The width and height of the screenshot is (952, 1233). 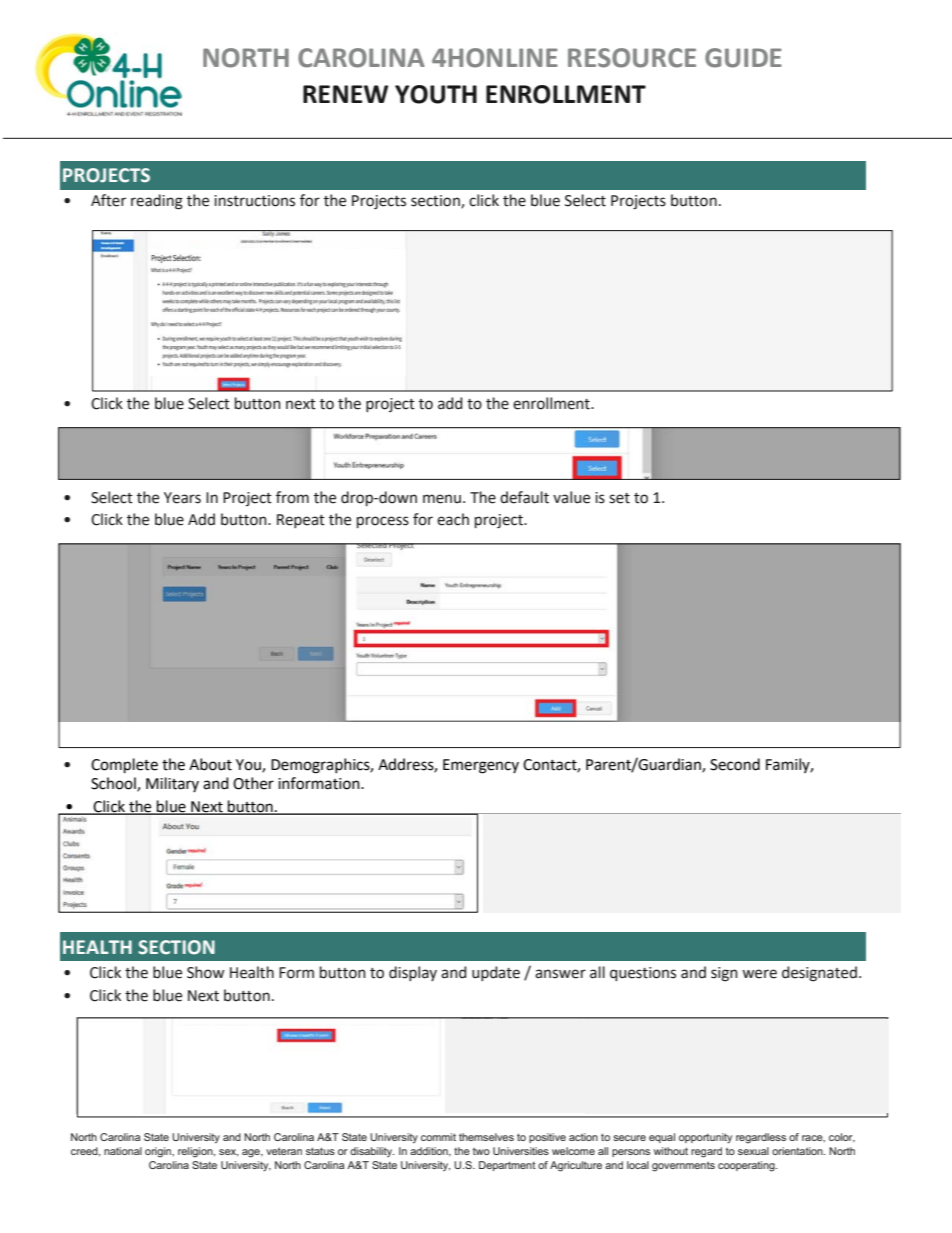 What do you see at coordinates (619, 498) in the screenshot?
I see `set` at bounding box center [619, 498].
